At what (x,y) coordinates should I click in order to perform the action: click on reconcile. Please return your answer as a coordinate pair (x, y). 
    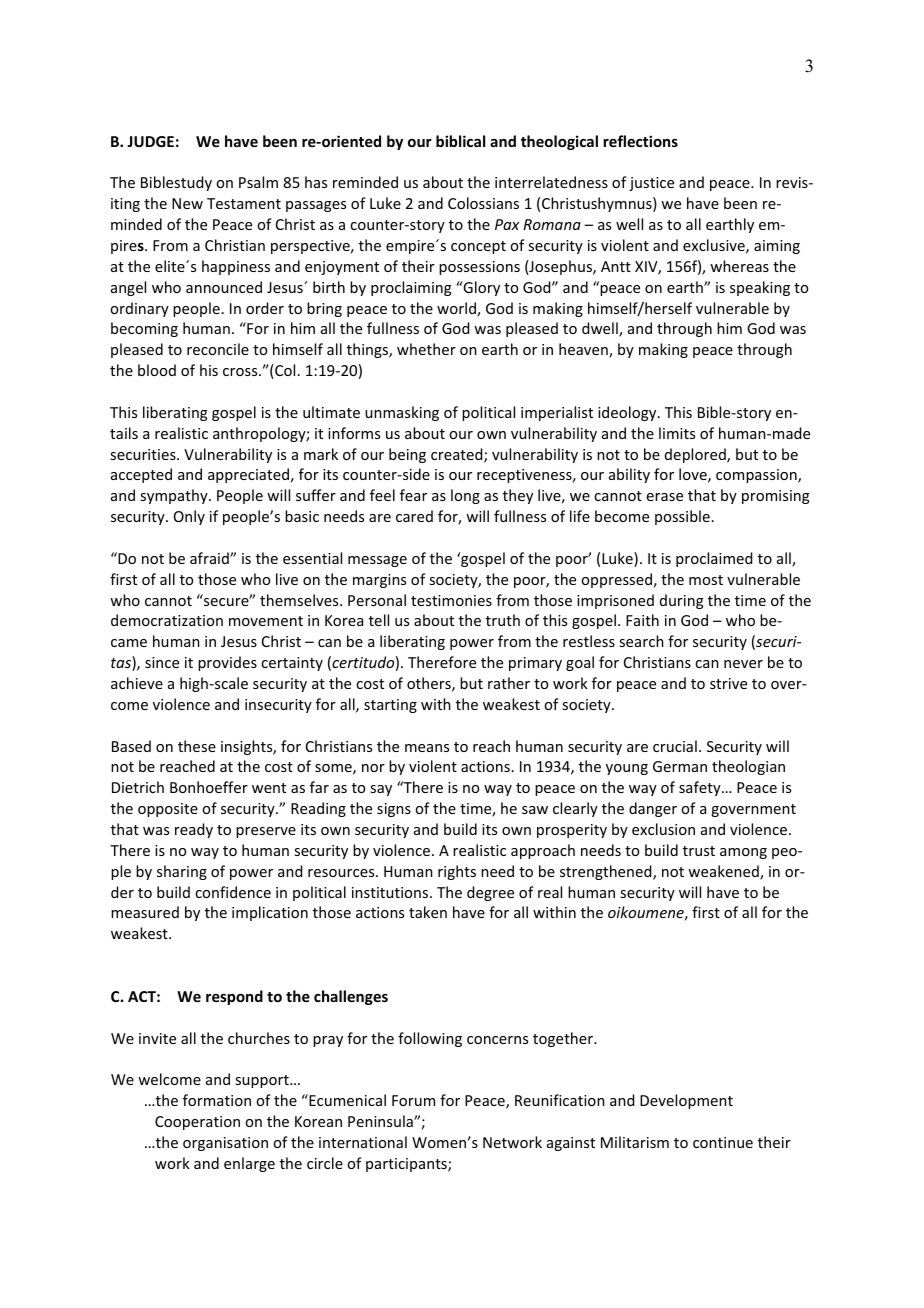
    Looking at the image, I should click on (218, 349).
